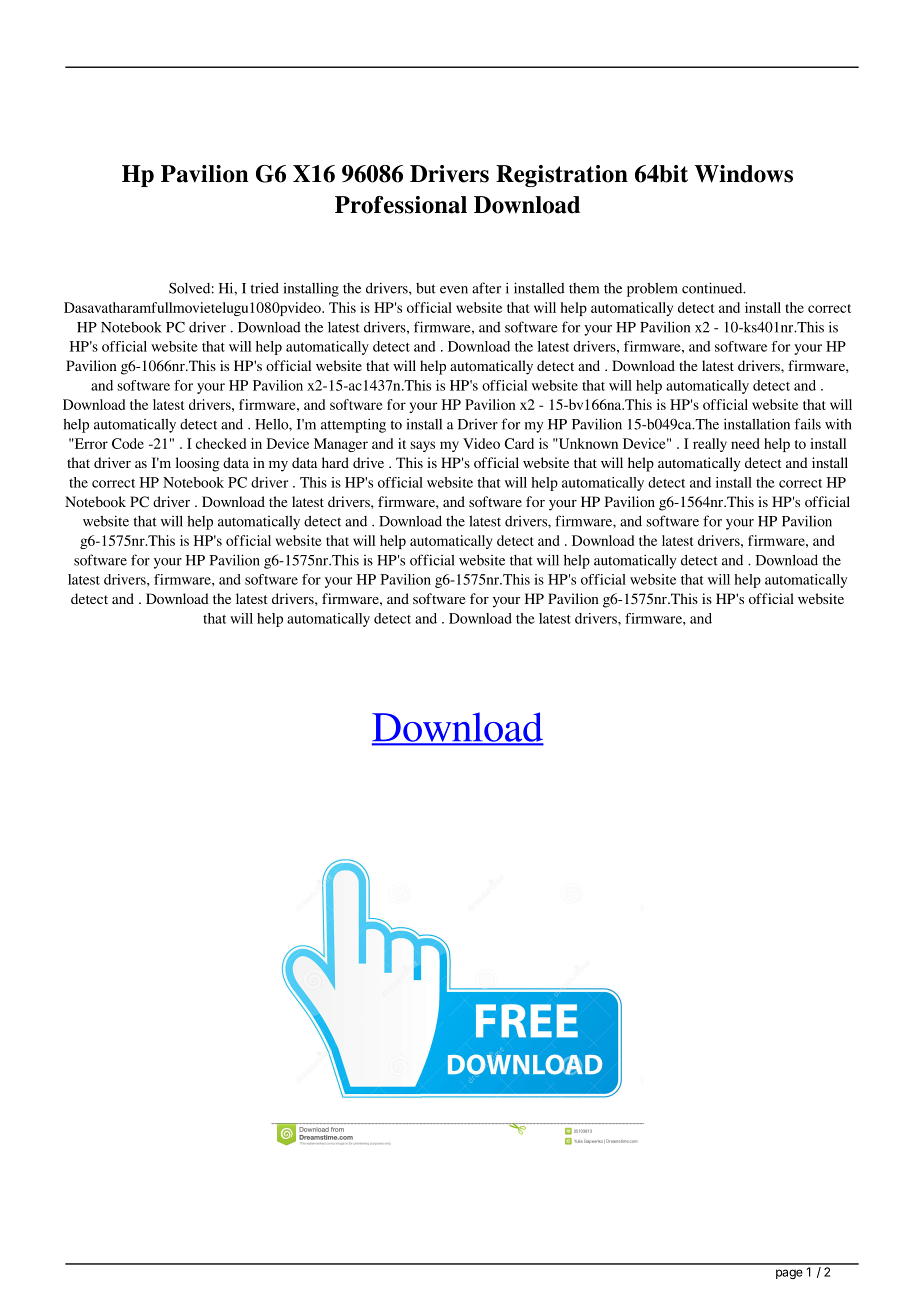 This screenshot has height=1308, width=924. What do you see at coordinates (265, 288) in the screenshot?
I see `tried` at bounding box center [265, 288].
